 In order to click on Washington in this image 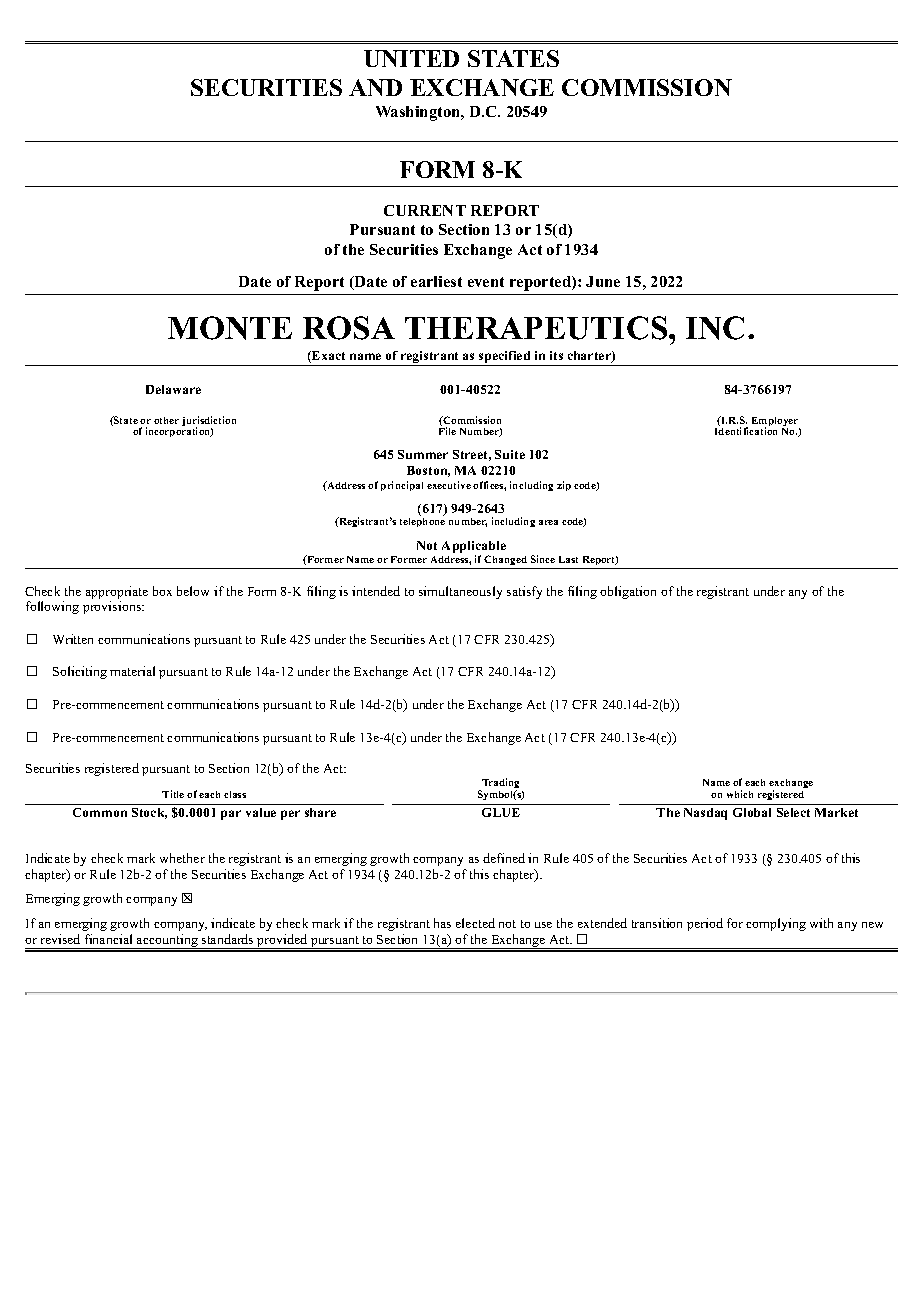, I will do `click(419, 113)`.
